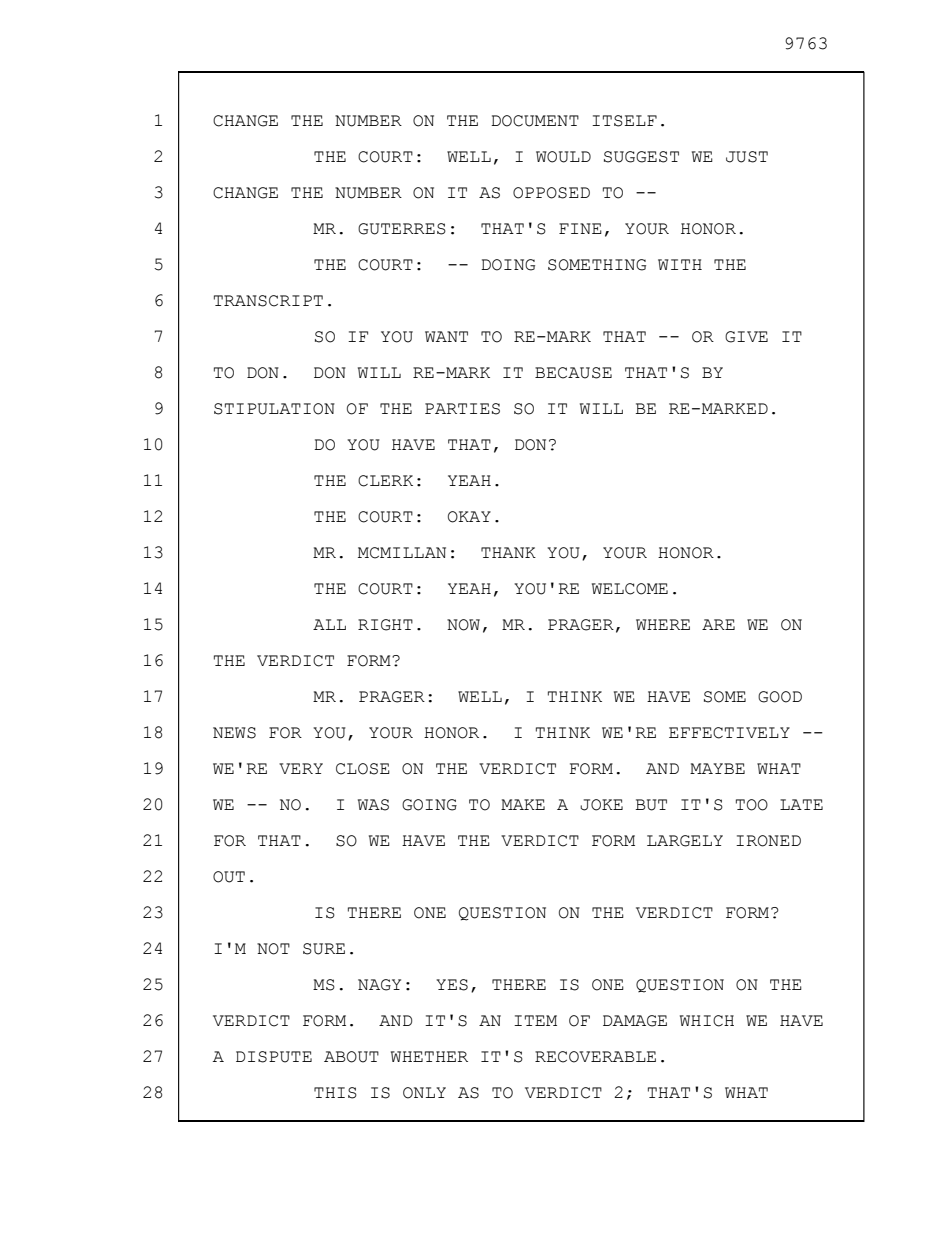 Image resolution: width=952 pixels, height=1233 pixels. Describe the element at coordinates (324, 949) in the screenshot. I see `SURE` at that location.
